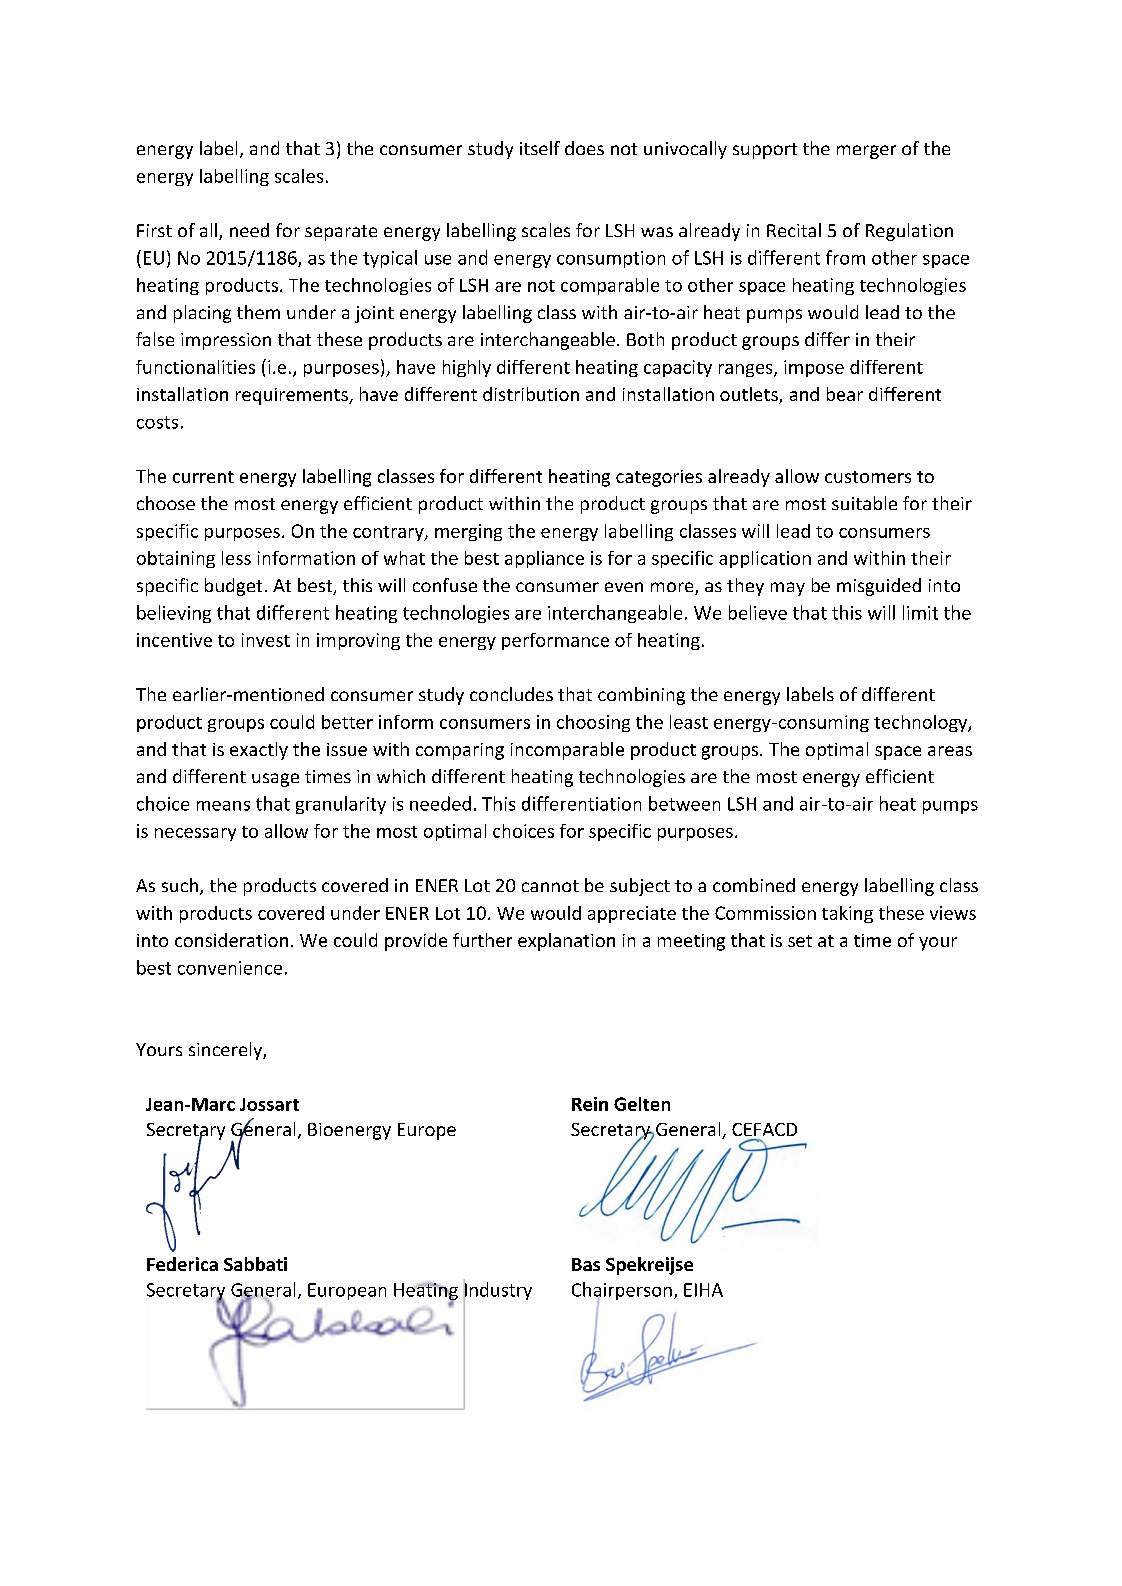  What do you see at coordinates (236, 558) in the image?
I see `less` at bounding box center [236, 558].
